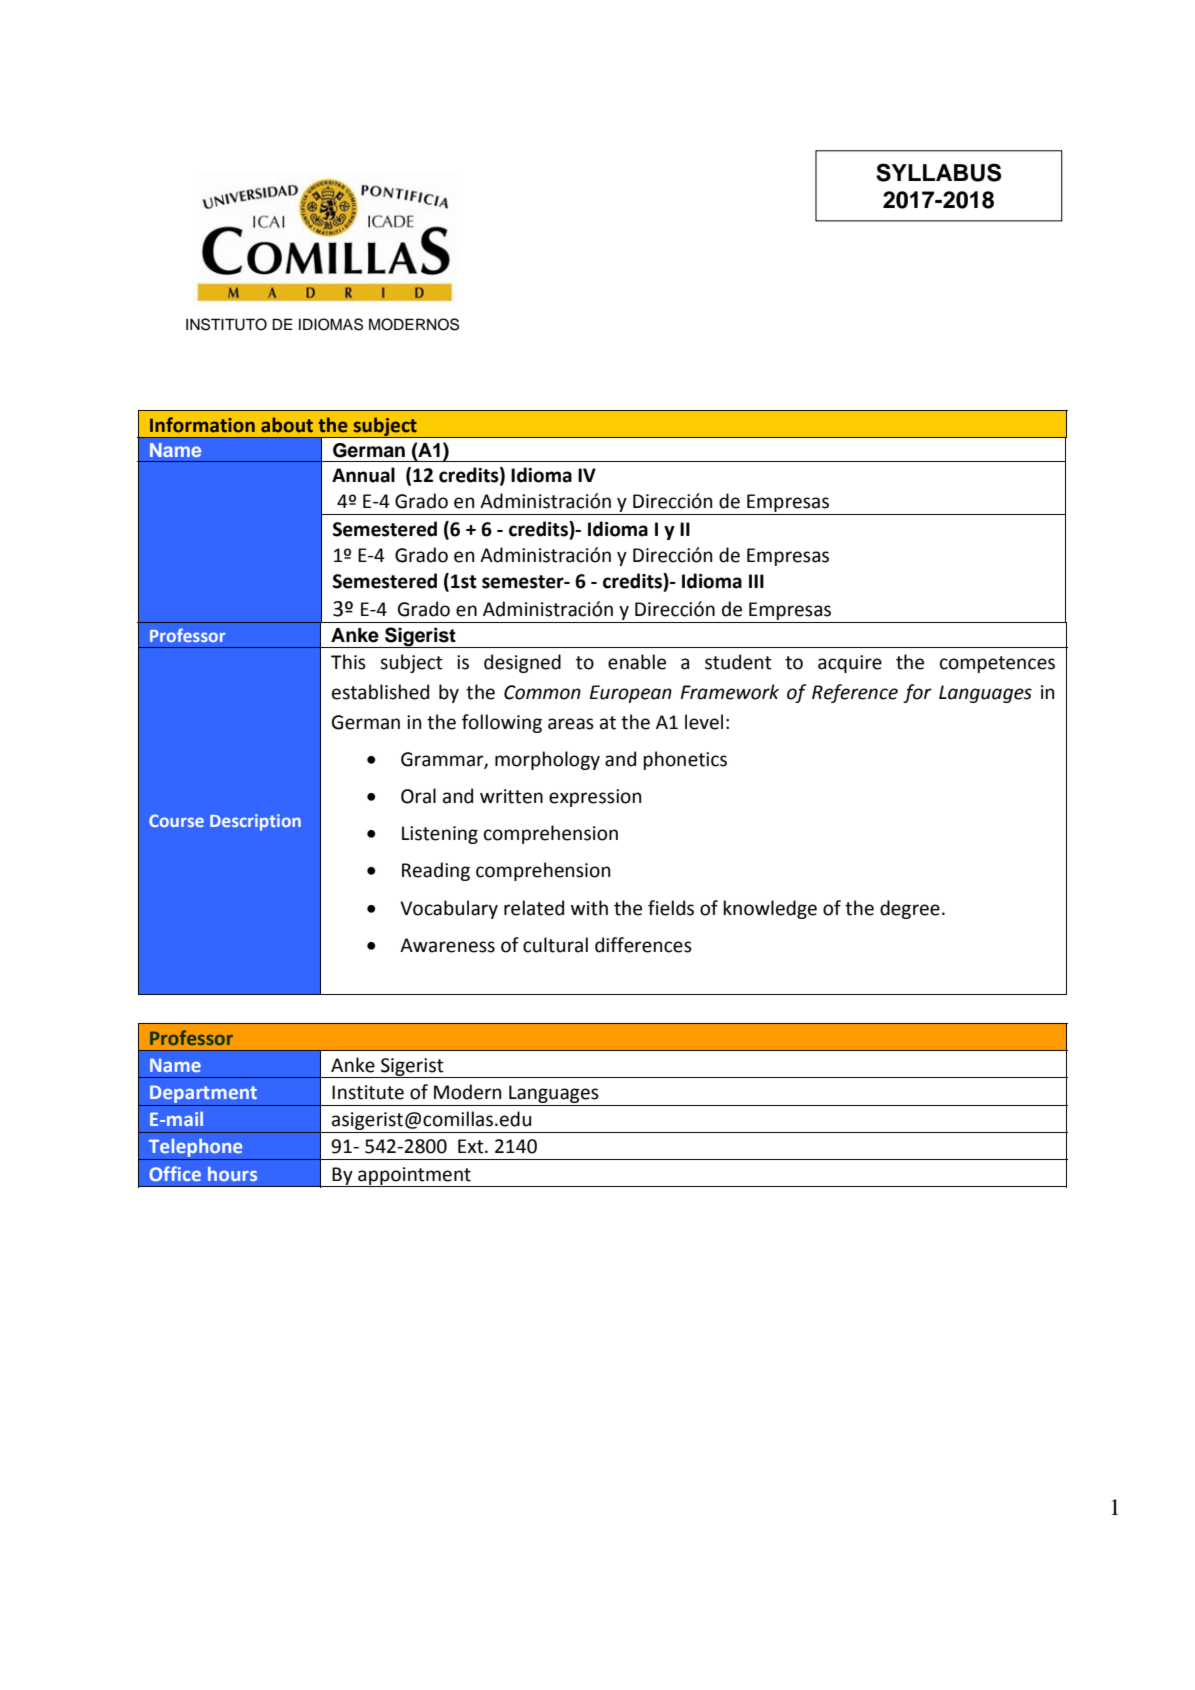 The image size is (1195, 1690). I want to click on III, so click(756, 581).
